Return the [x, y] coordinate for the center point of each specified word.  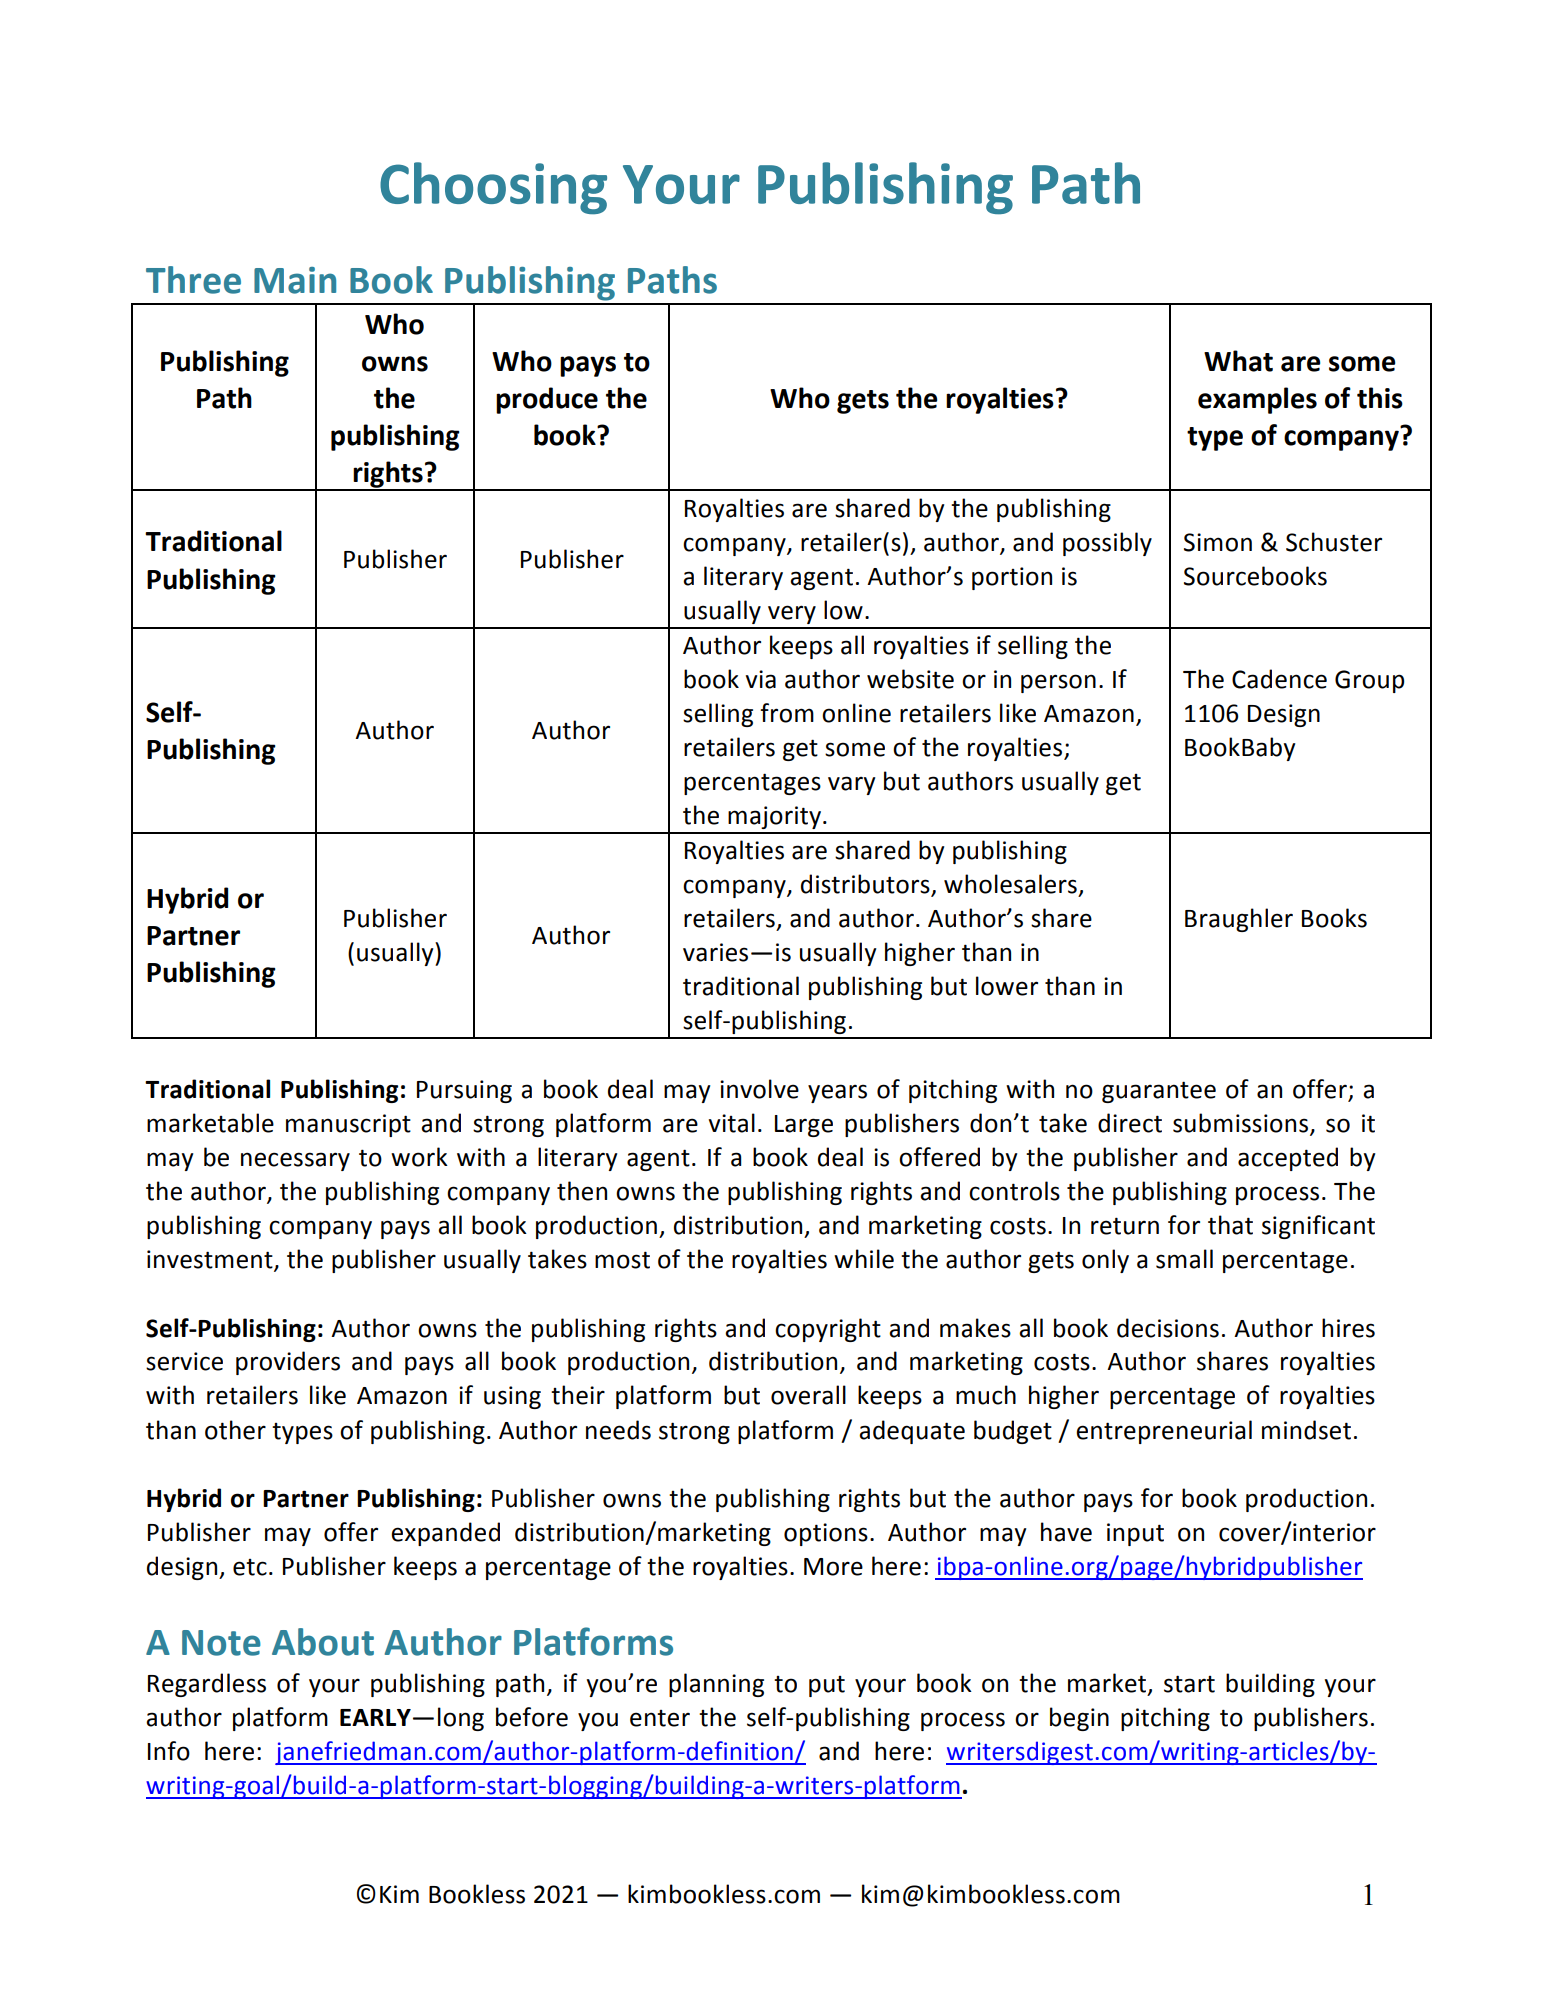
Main [295, 280]
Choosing [493, 188]
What [1238, 361]
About [323, 1642]
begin [1079, 1719]
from [787, 713]
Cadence [1279, 679]
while [864, 1259]
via [760, 679]
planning [716, 1685]
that [1230, 1225]
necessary [295, 1161]
